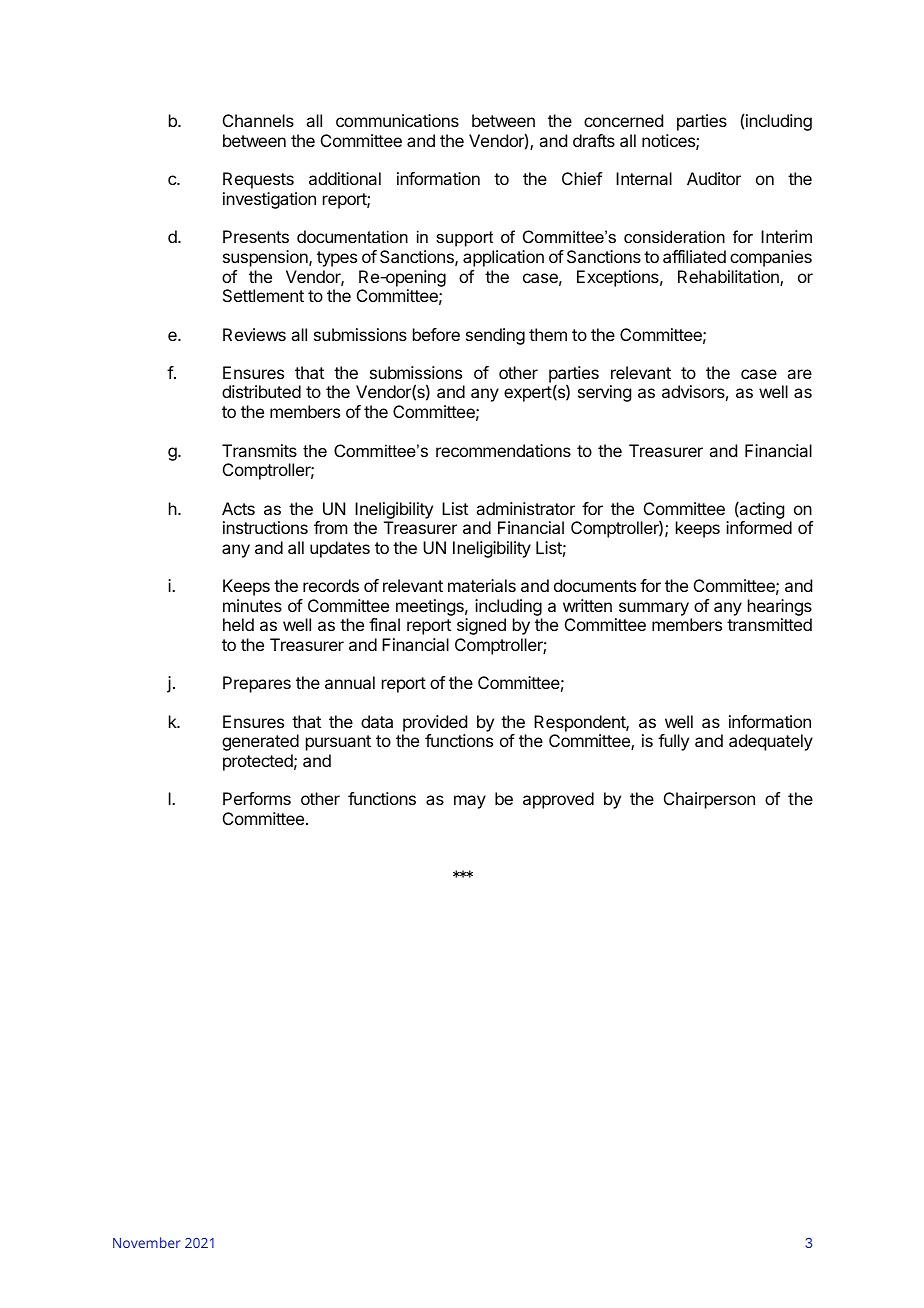 Image resolution: width=924 pixels, height=1308 pixels. I want to click on fully, so click(673, 742).
